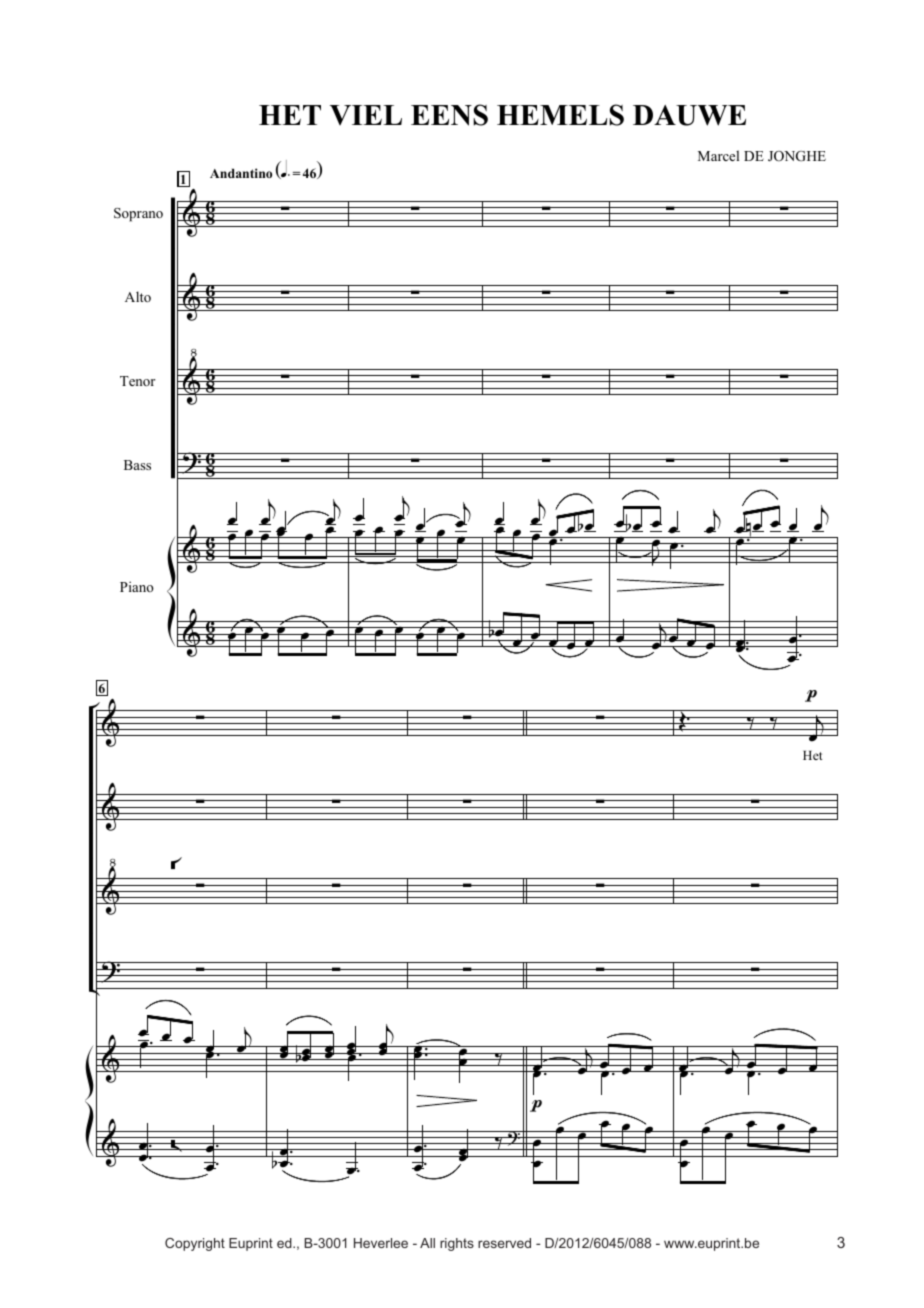  I want to click on Soprano, so click(138, 215).
